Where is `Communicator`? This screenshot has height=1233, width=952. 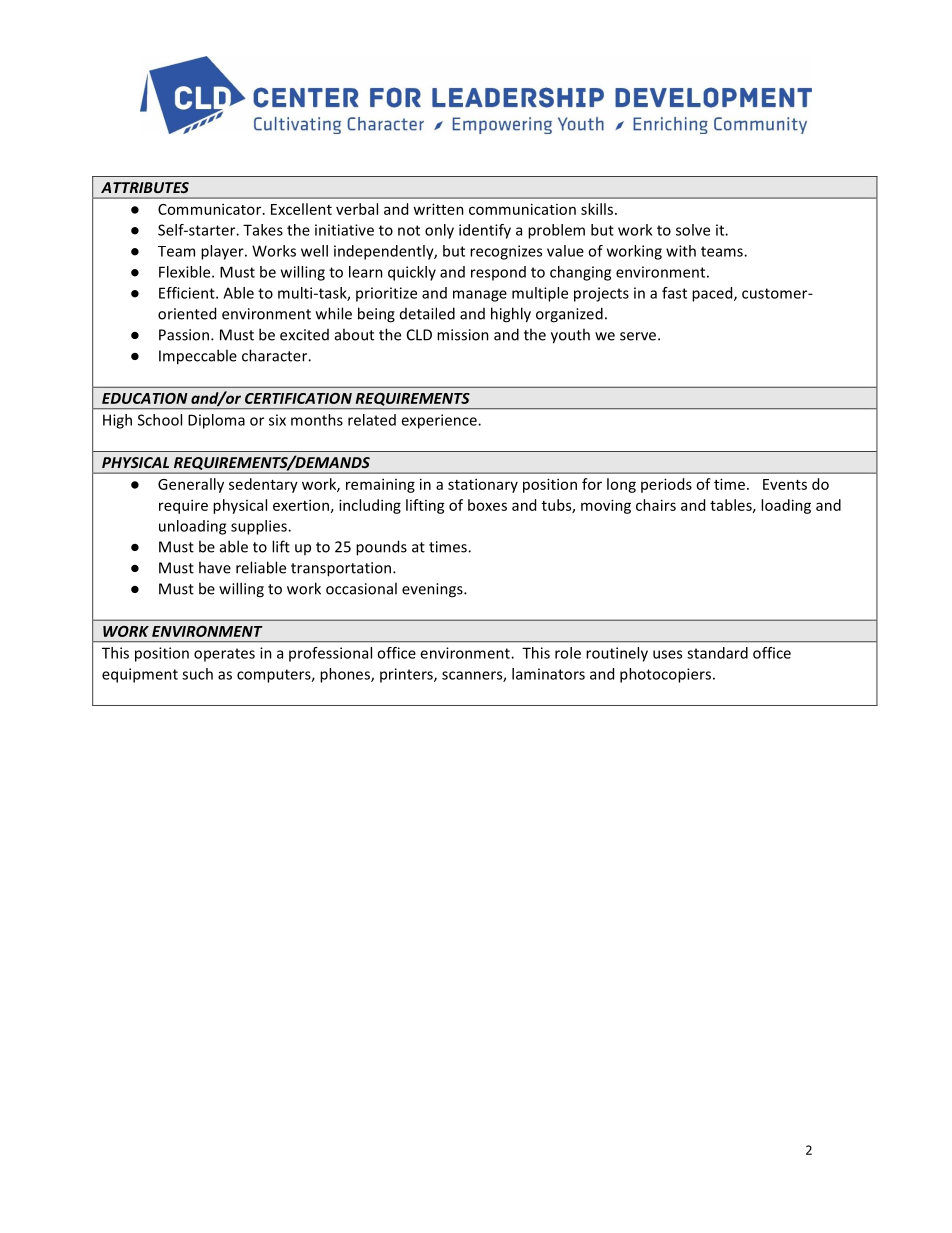
Communicator is located at coordinates (211, 209).
